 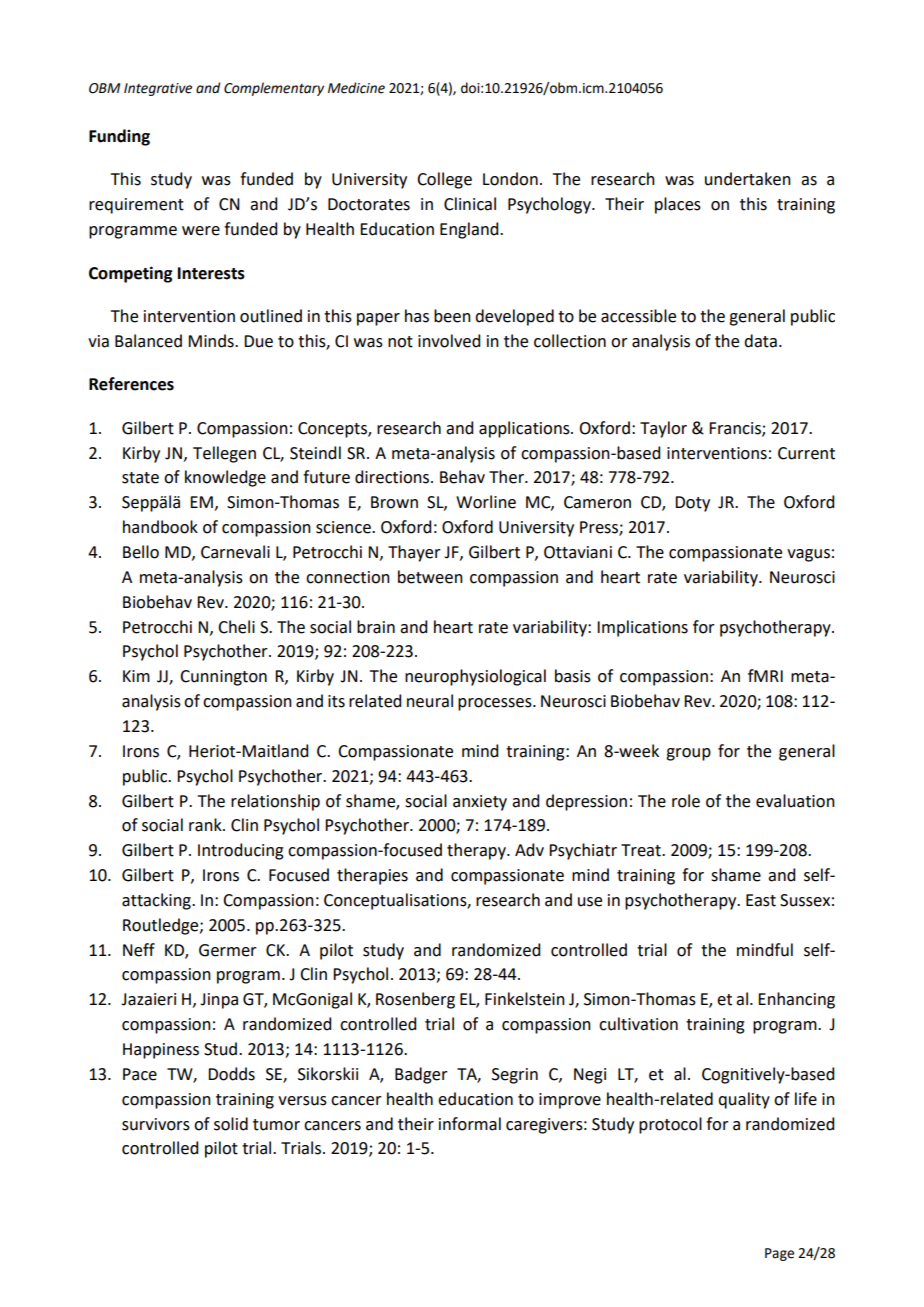 I want to click on Page, so click(x=779, y=1254).
